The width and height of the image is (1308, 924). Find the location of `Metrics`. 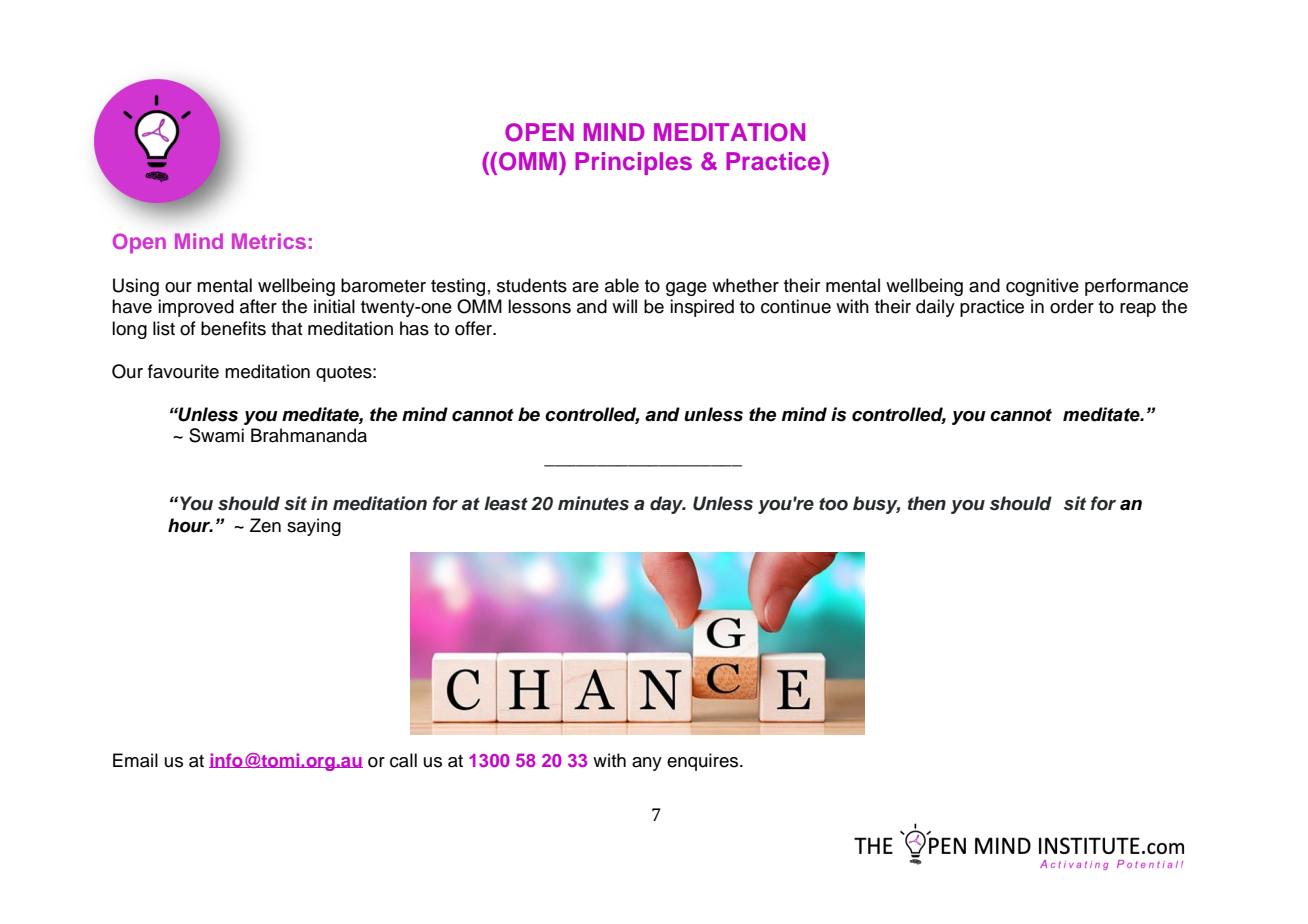

Metrics is located at coordinates (269, 241).
